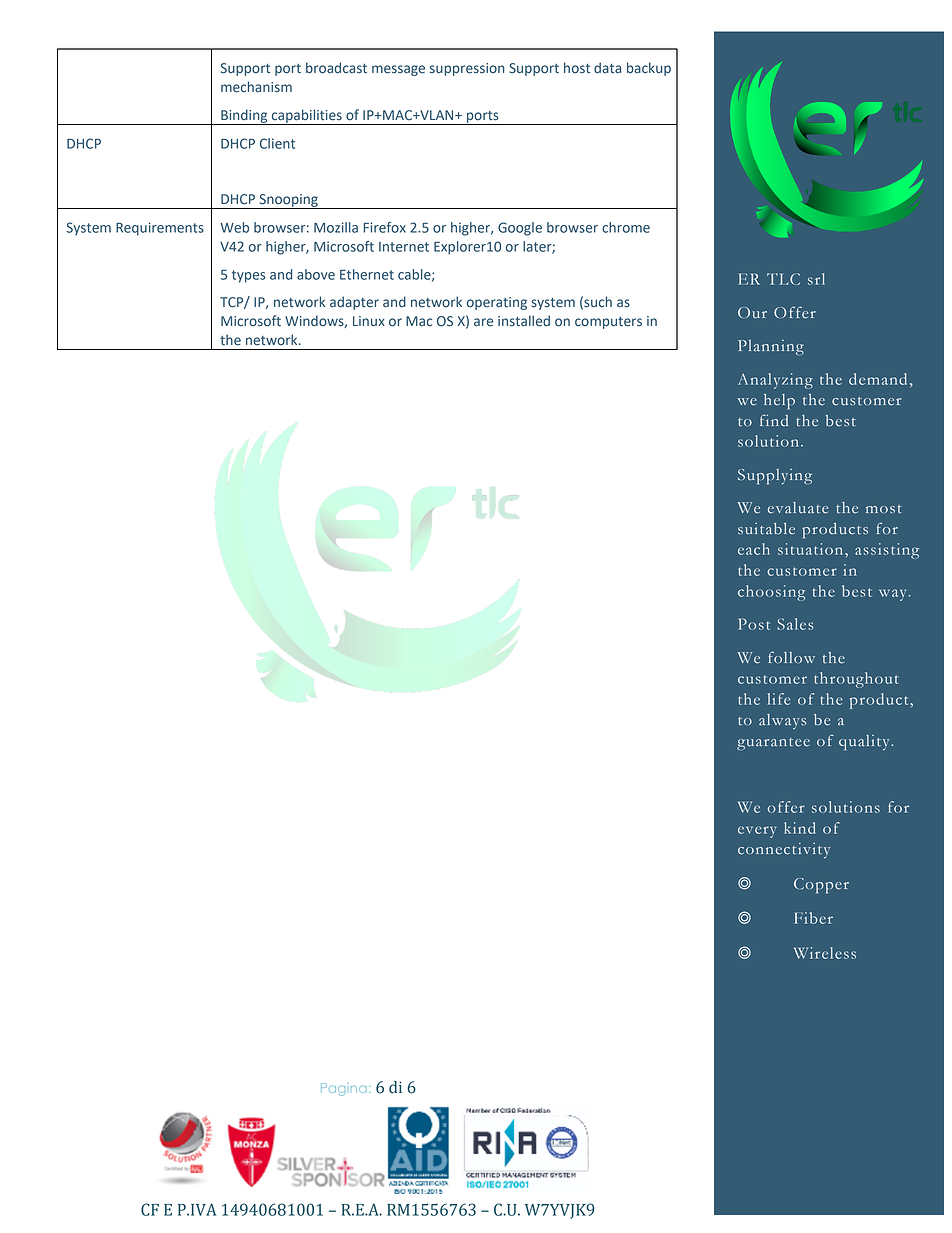  I want to click on installed, so click(524, 321).
